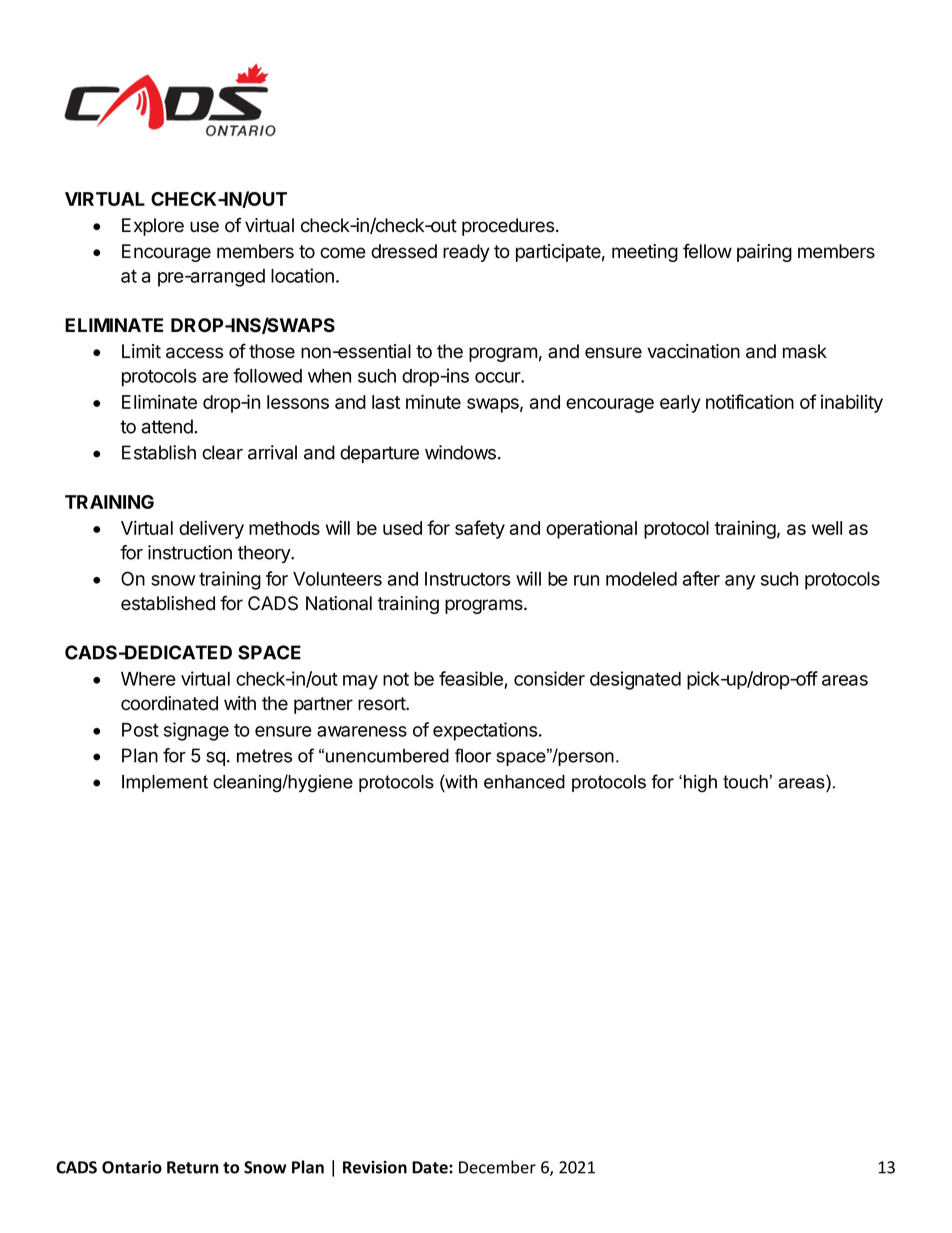 This screenshot has height=1233, width=952. Describe the element at coordinates (524, 782) in the screenshot. I see `enhanced` at that location.
